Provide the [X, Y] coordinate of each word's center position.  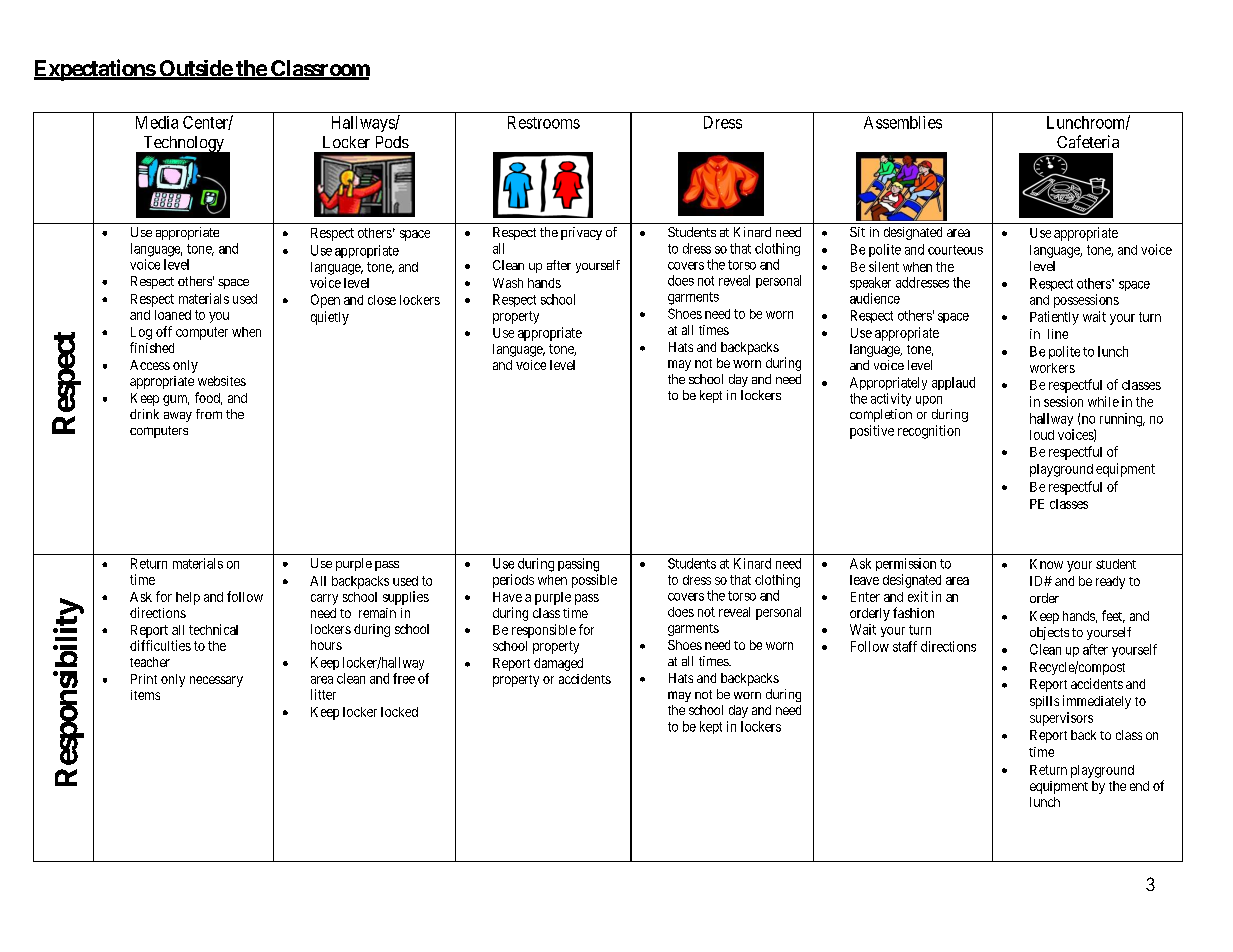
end [1139, 786]
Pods [392, 142]
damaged [558, 664]
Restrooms [544, 122]
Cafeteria [1088, 141]
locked [399, 712]
